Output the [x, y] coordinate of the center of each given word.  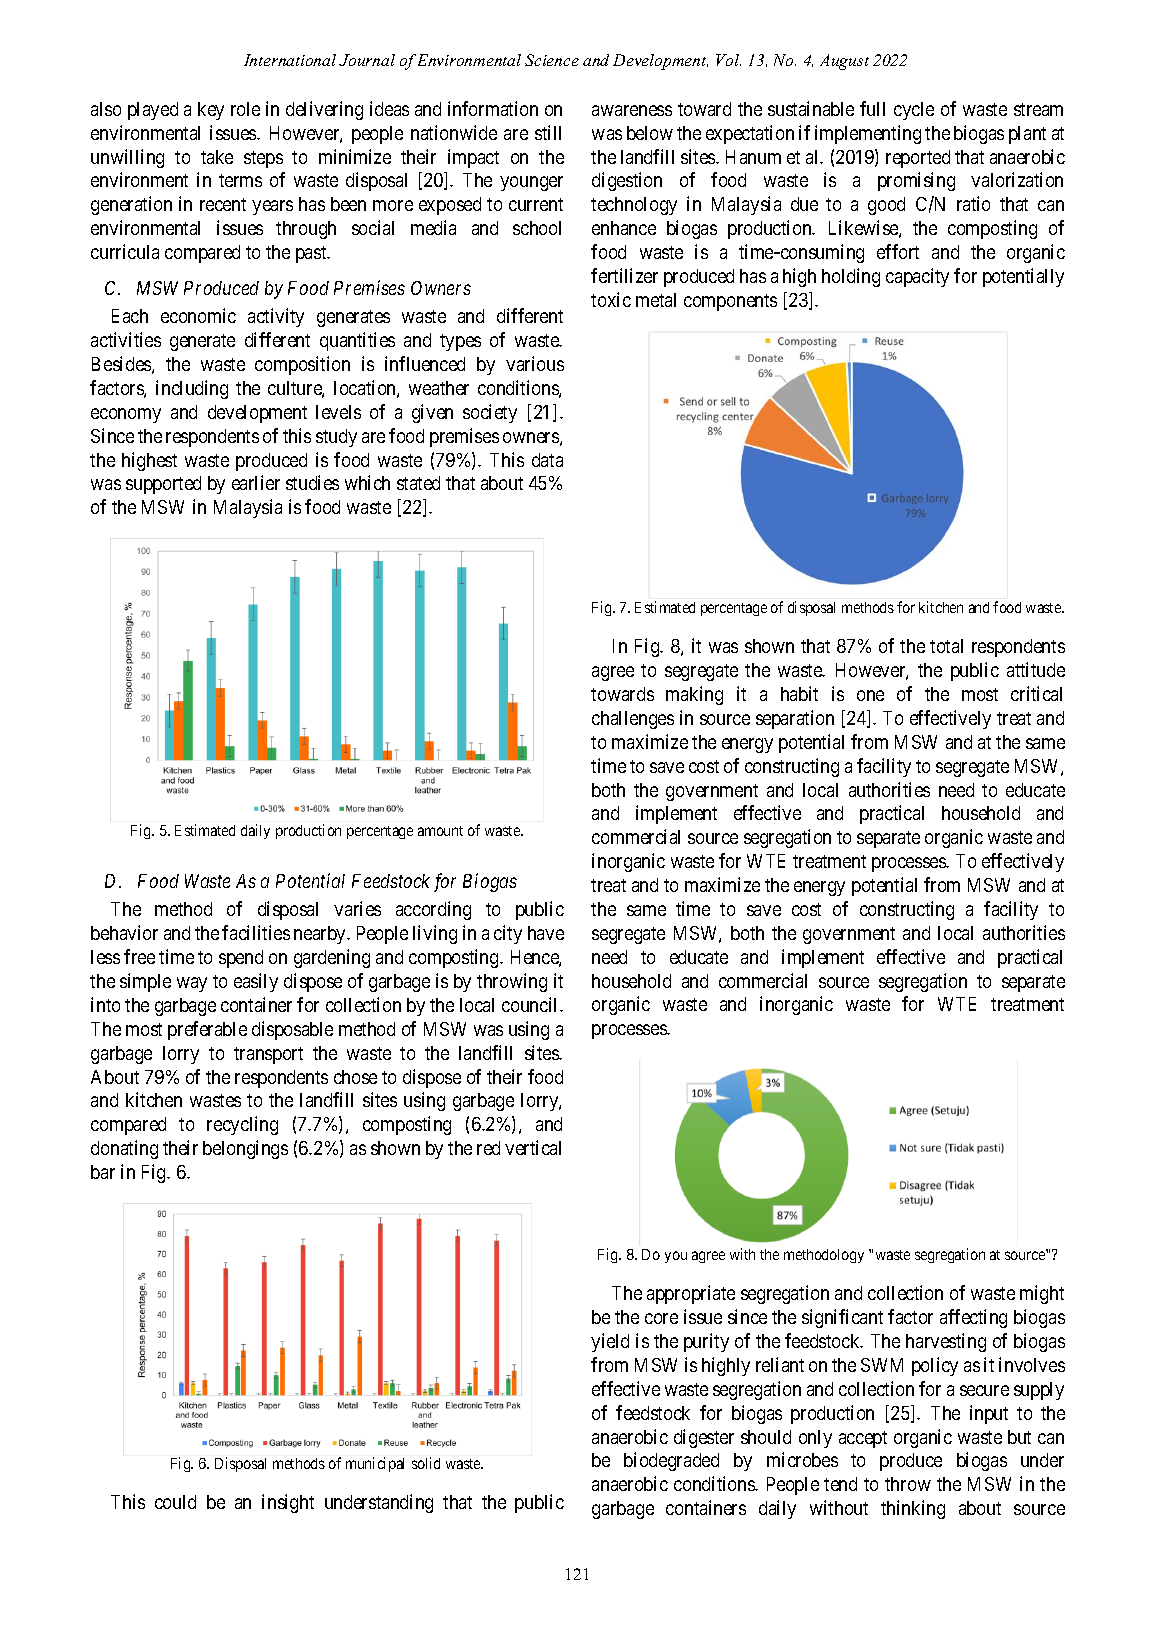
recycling [242, 1125]
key [211, 111]
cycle [914, 111]
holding [851, 277]
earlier [256, 482]
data [547, 460]
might [1042, 1294]
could [175, 1502]
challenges [633, 720]
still [548, 132]
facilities [256, 932]
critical [1036, 693]
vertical [533, 1147]
